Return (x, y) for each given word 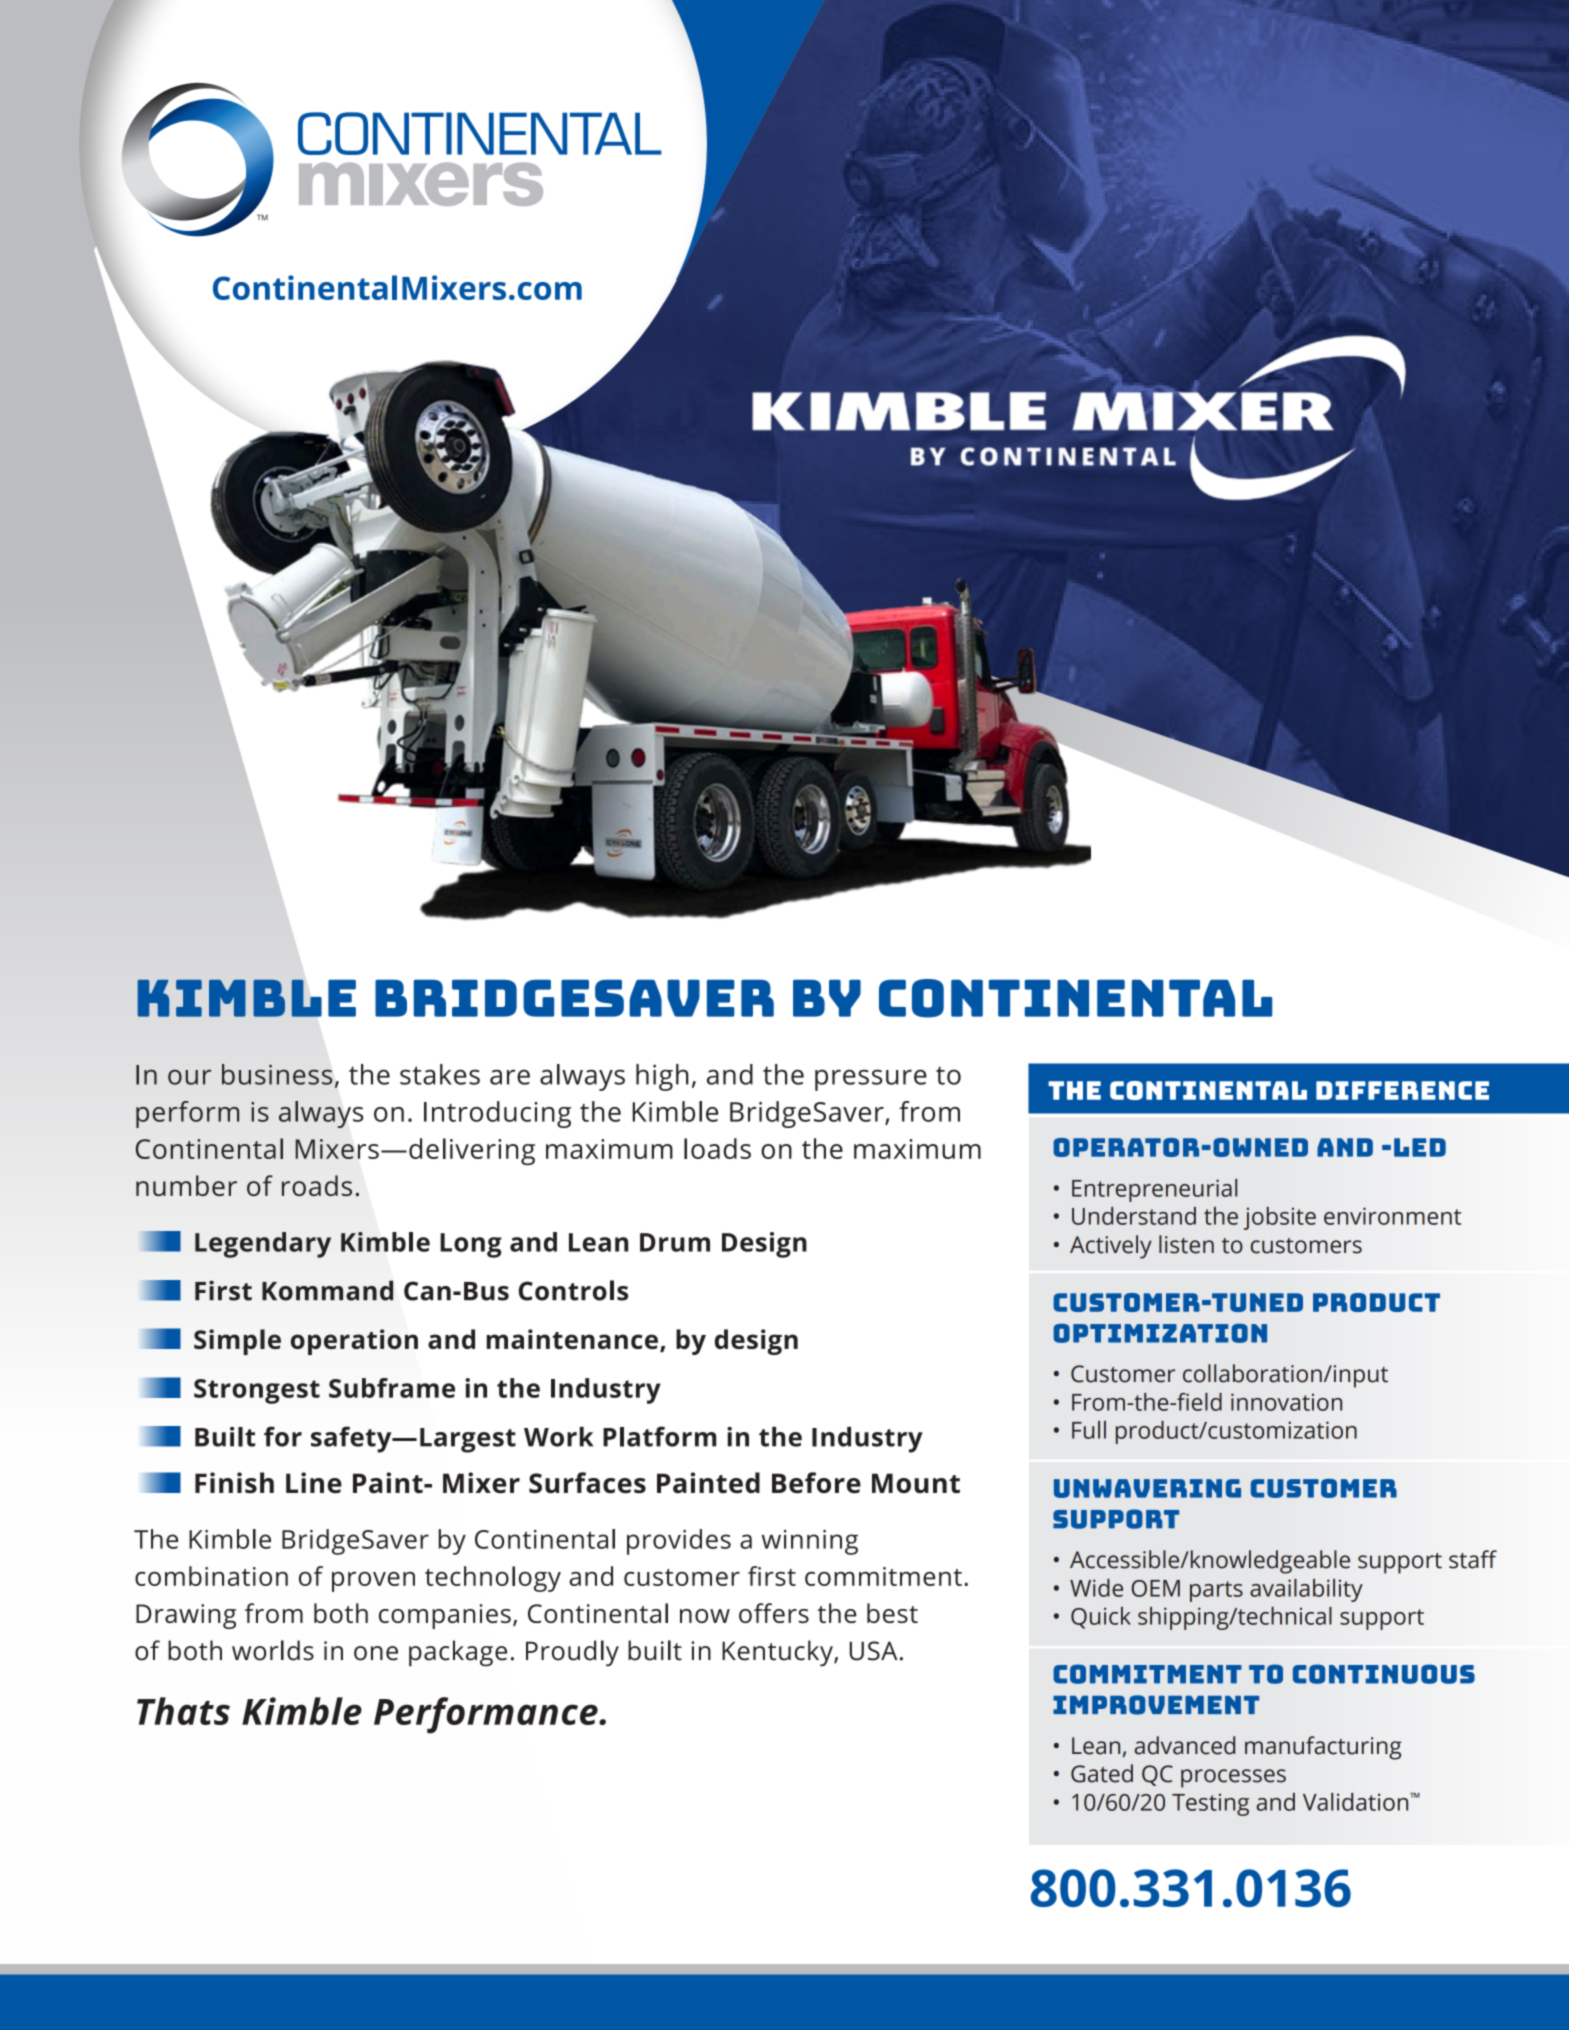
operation (354, 1342)
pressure (871, 1080)
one (376, 1653)
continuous (1384, 1674)
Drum (675, 1242)
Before (816, 1482)
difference (1402, 1090)
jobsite (1280, 1218)
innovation (1286, 1402)
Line (314, 1482)
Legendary (263, 1245)
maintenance (572, 1339)
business (277, 1074)
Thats (183, 1711)
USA (874, 1651)
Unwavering (1147, 1488)
